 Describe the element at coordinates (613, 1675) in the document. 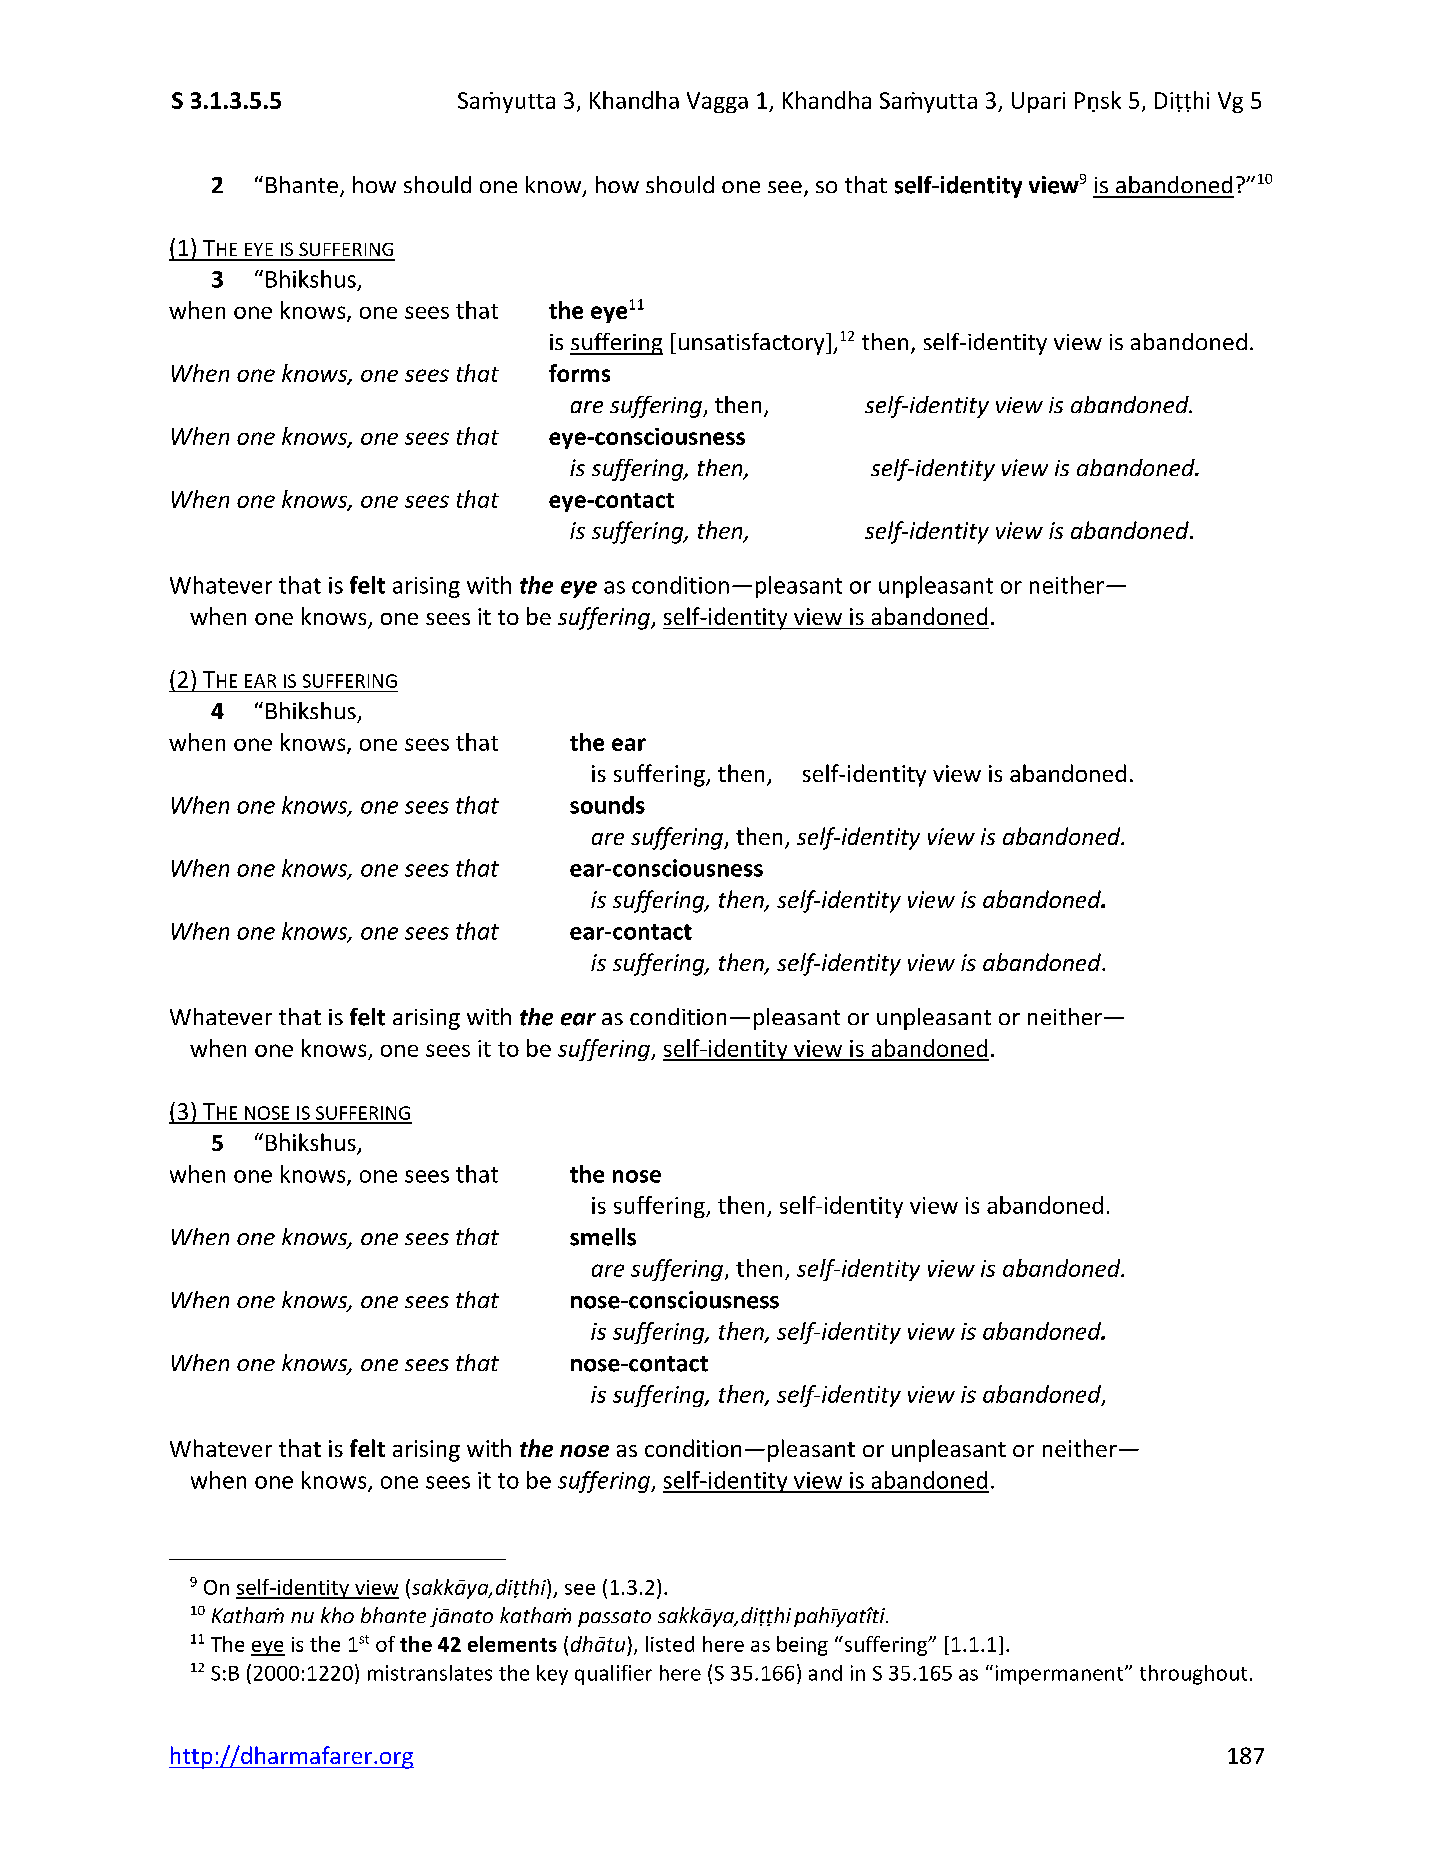

I see `qualifier` at that location.
